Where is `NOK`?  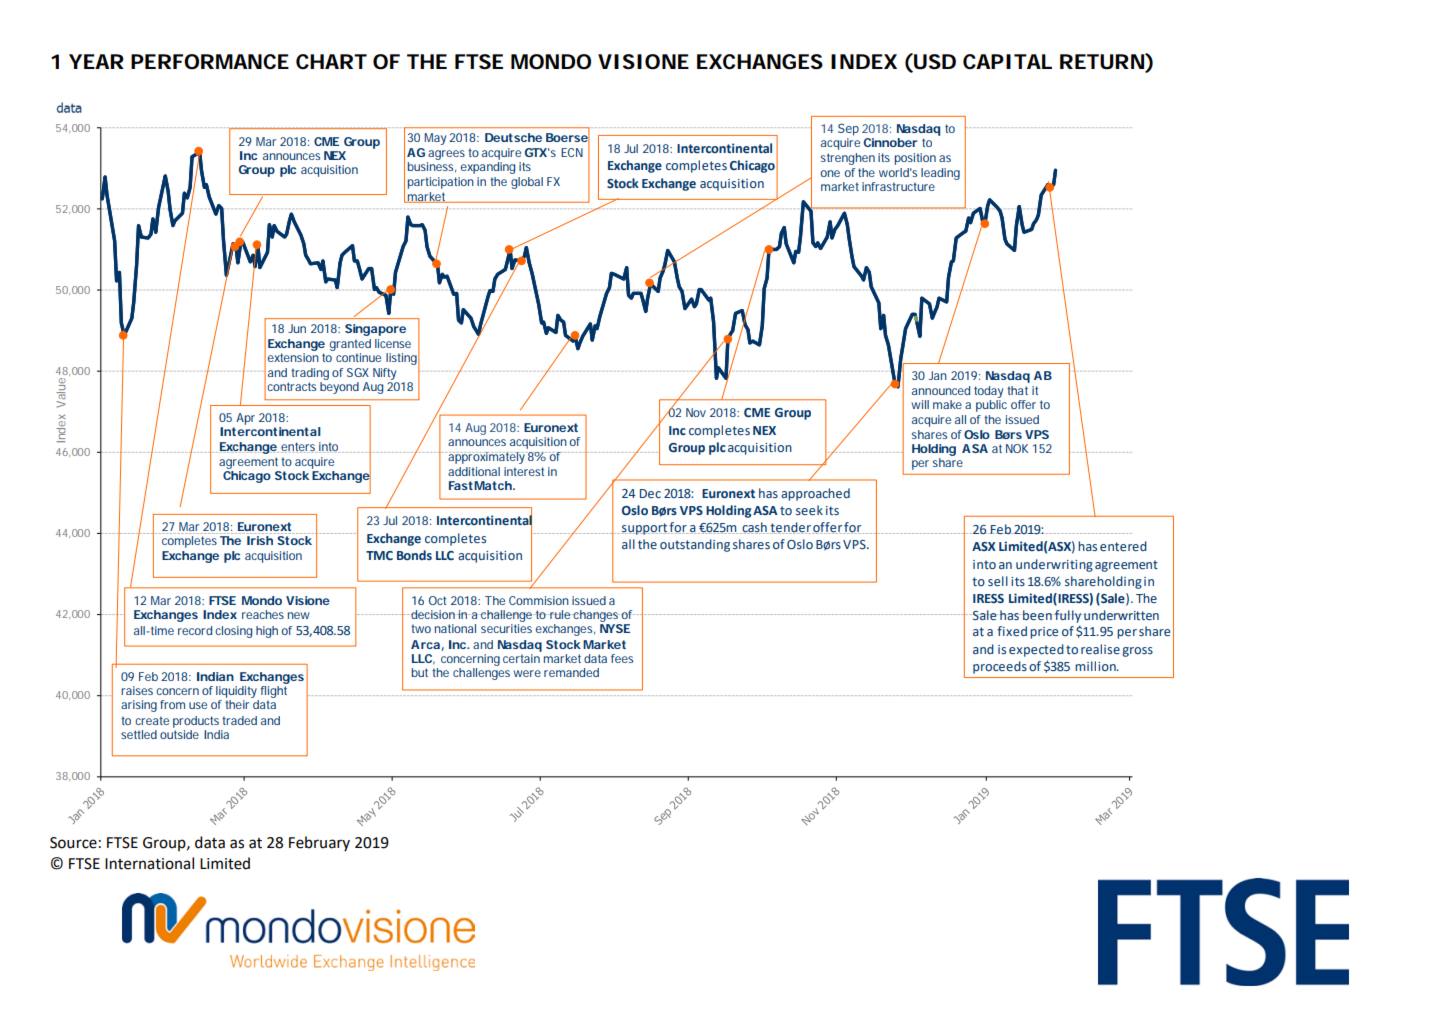
NOK is located at coordinates (1017, 448).
